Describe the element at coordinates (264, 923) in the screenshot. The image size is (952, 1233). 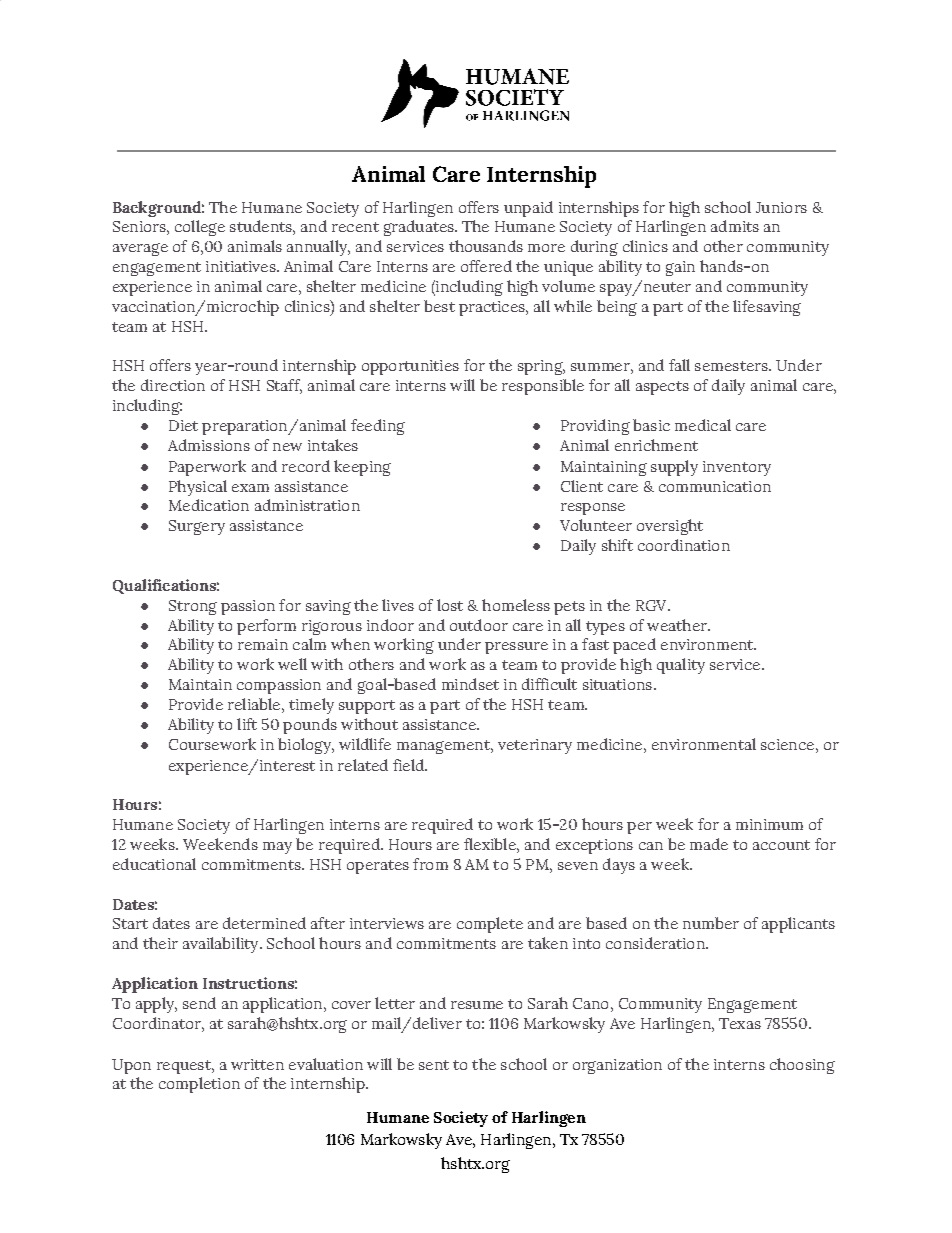
I see `determined` at that location.
